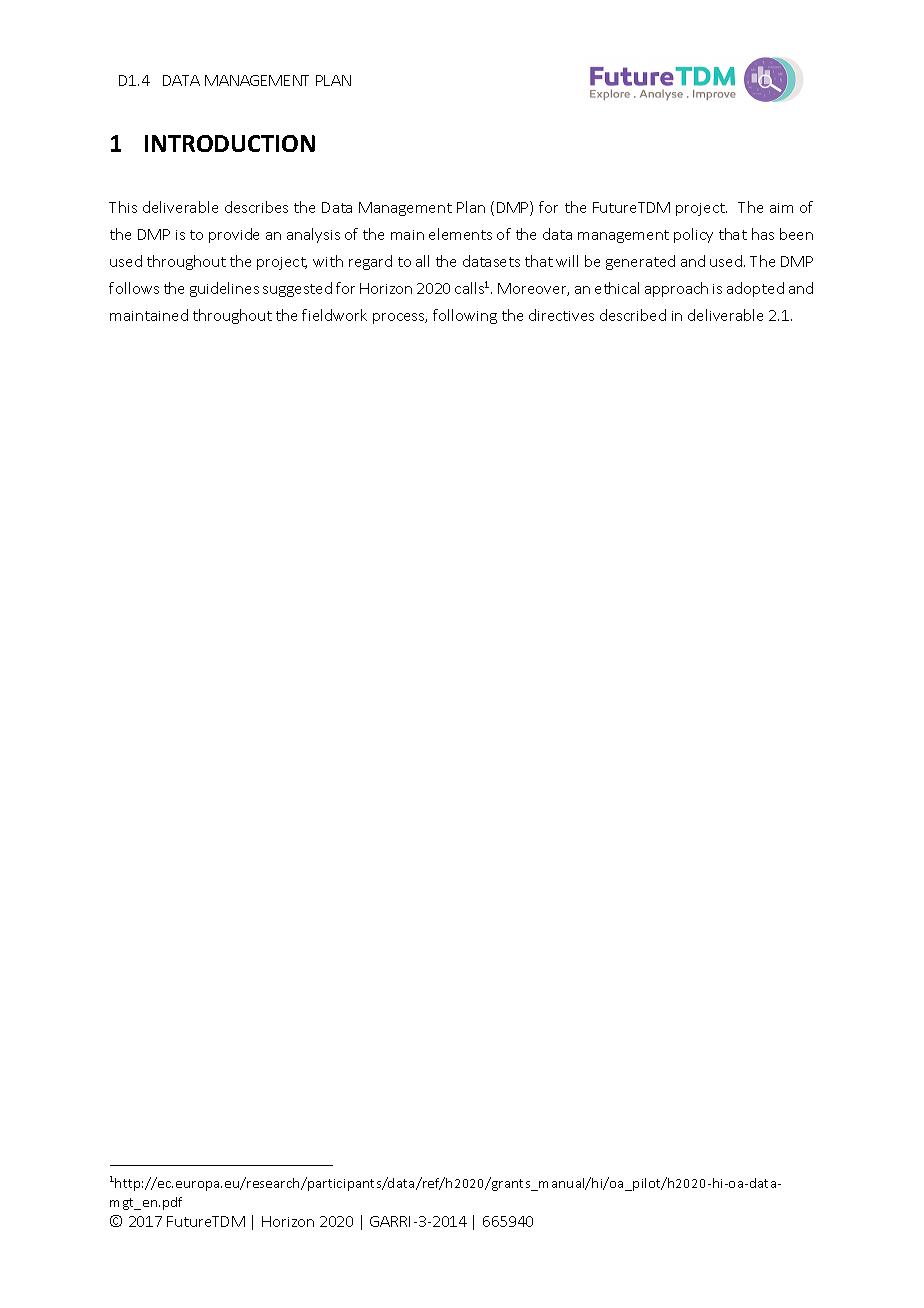 Image resolution: width=924 pixels, height=1308 pixels. What do you see at coordinates (640, 262) in the screenshot?
I see `generated` at bounding box center [640, 262].
